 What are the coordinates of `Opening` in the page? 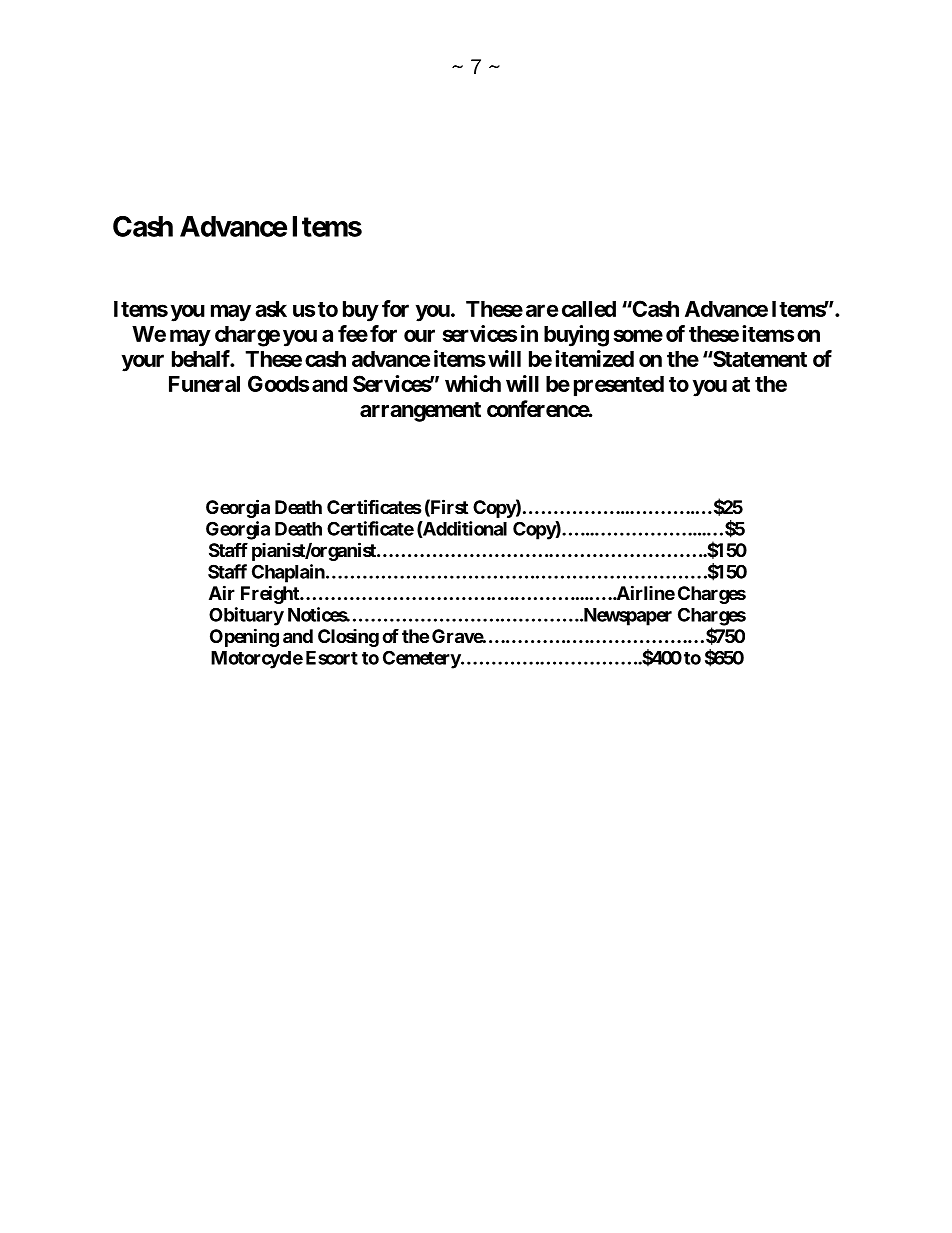 It's located at (244, 637).
